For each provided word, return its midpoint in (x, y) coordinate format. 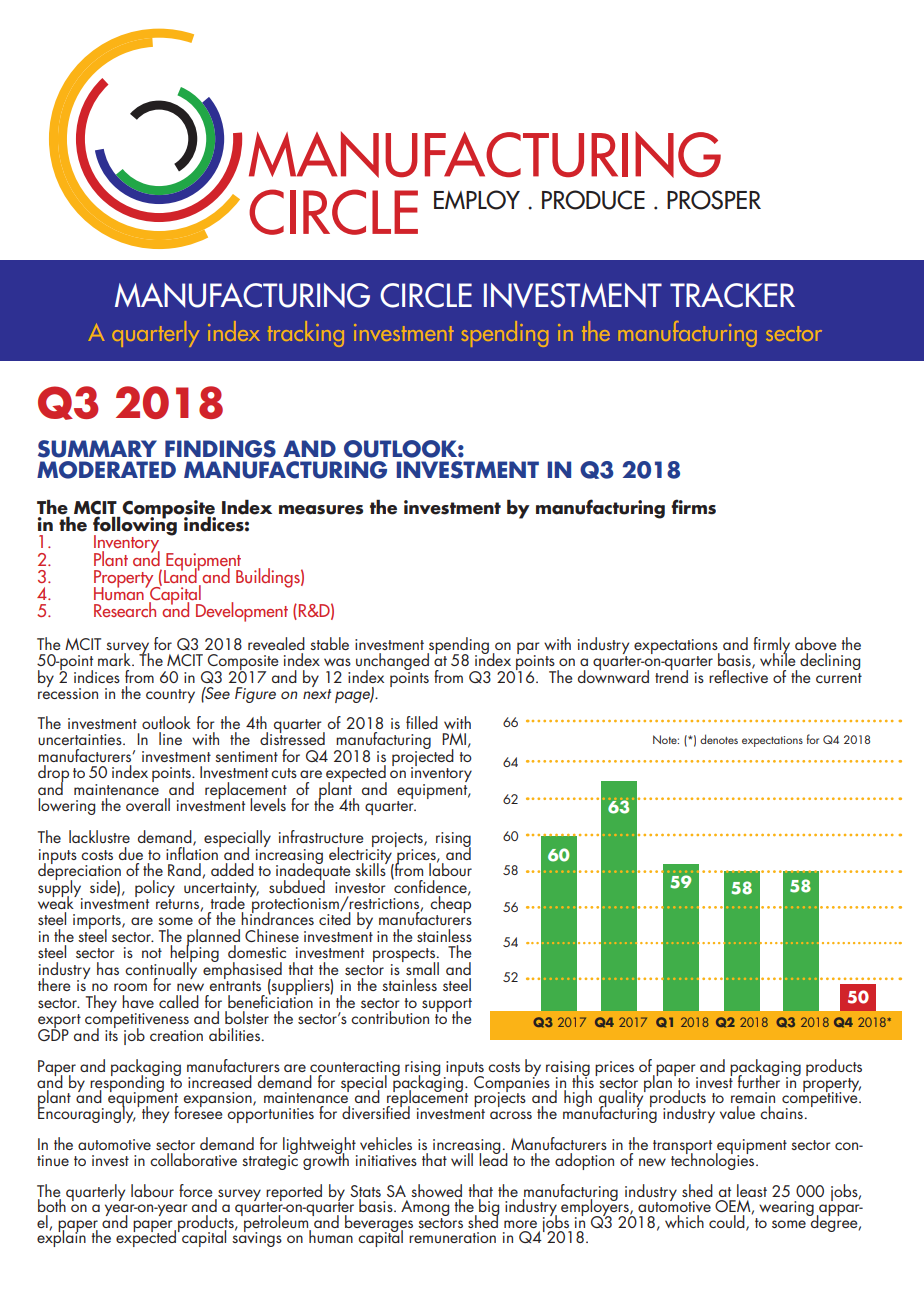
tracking (306, 334)
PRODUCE (593, 200)
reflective (738, 675)
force (196, 1190)
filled (422, 722)
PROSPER (714, 200)
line (170, 738)
